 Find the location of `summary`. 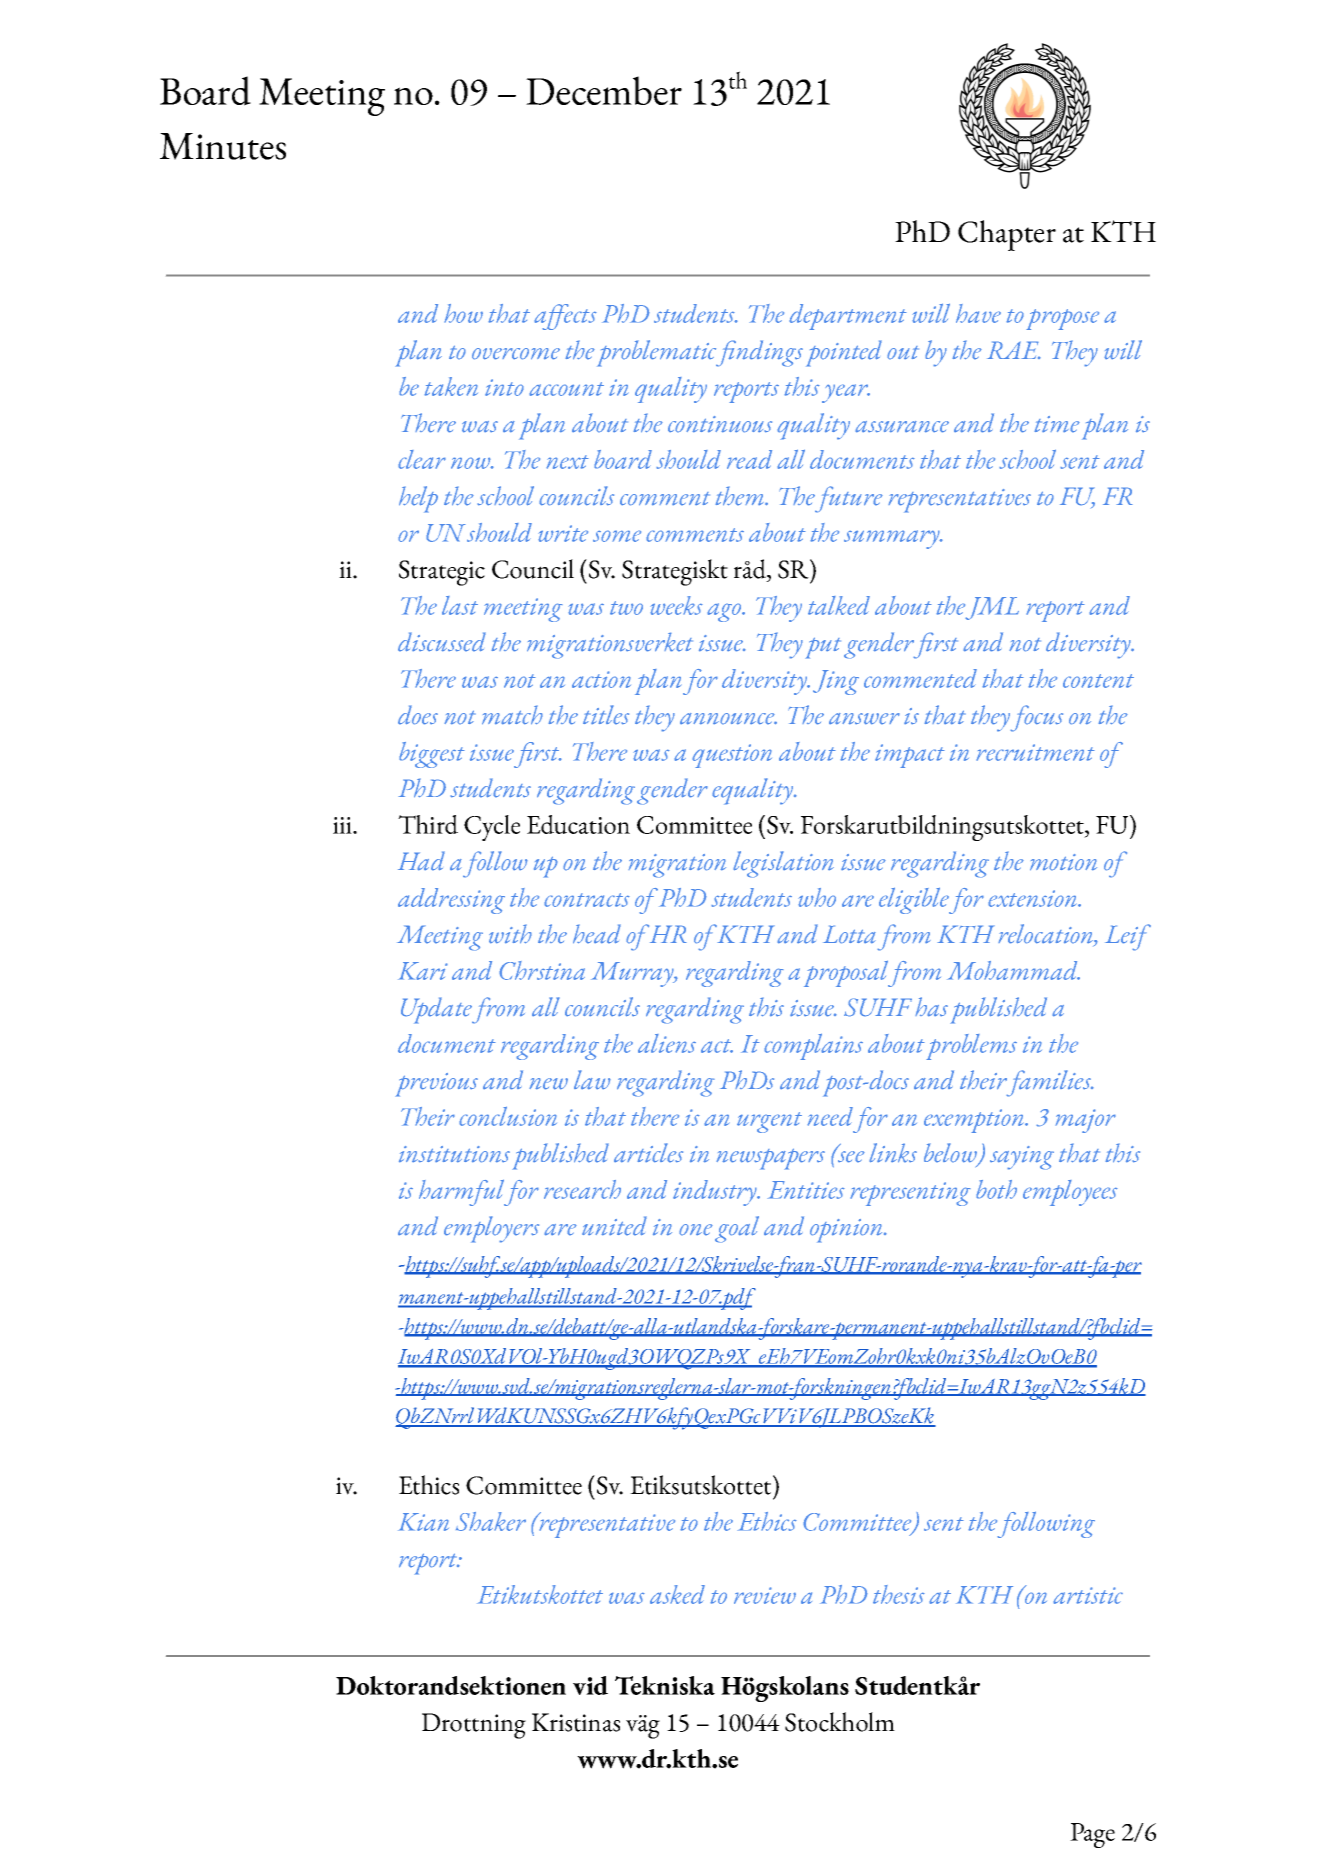

summary is located at coordinates (893, 539).
